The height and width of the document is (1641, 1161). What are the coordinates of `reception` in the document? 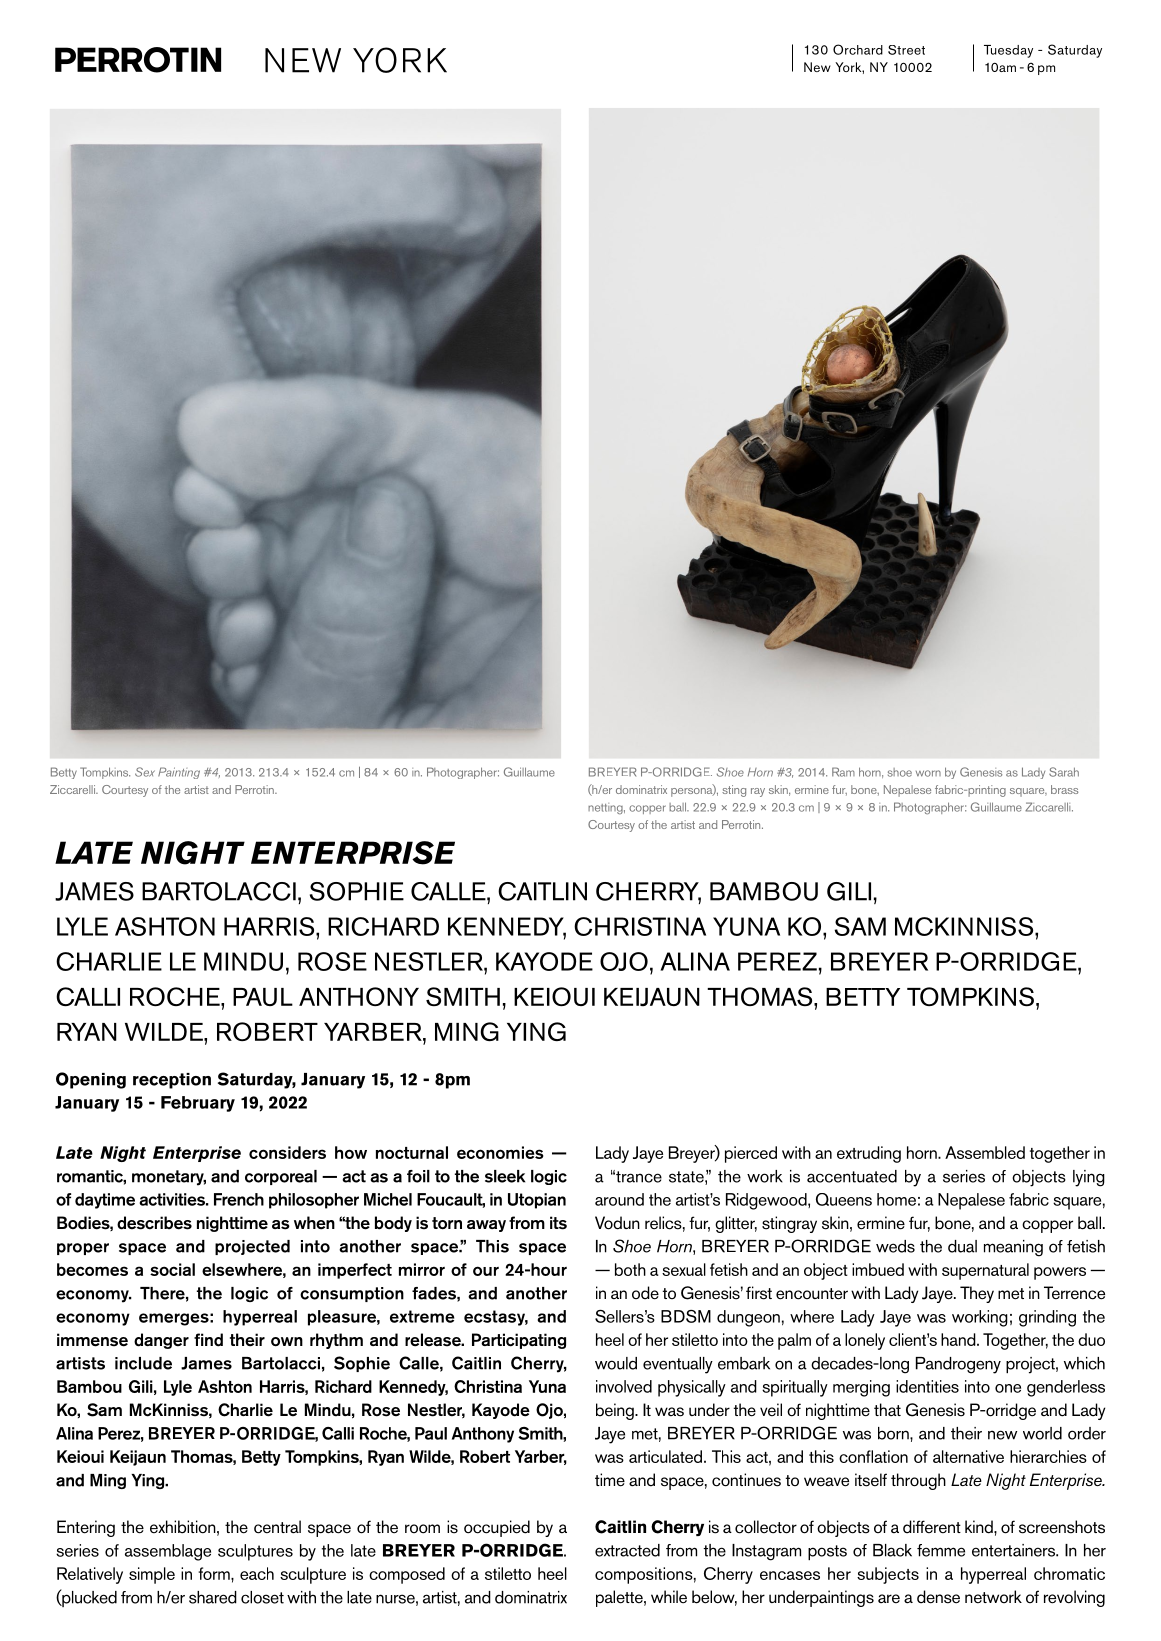 It's located at (172, 1081).
